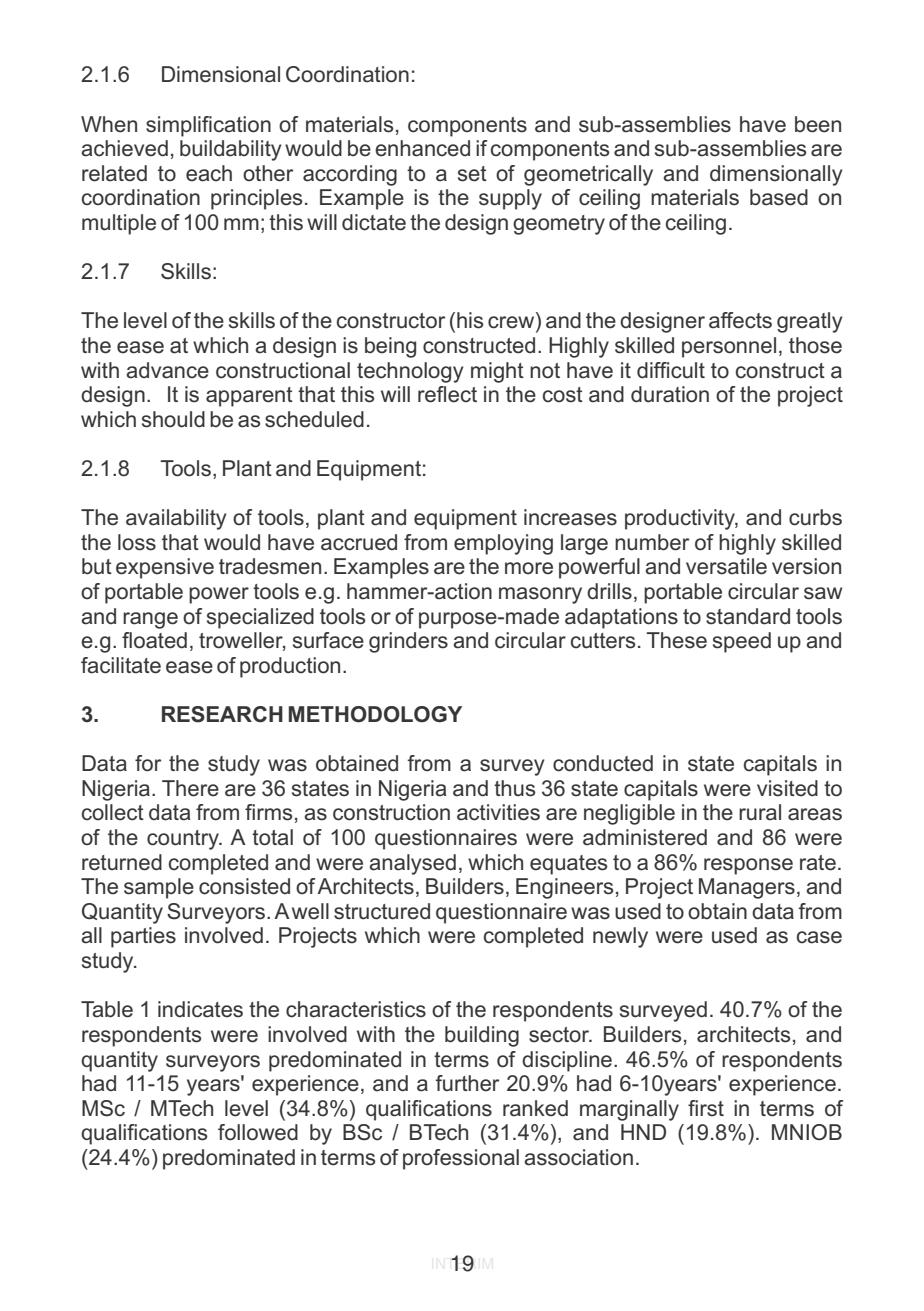 This screenshot has width=924, height=1311. I want to click on set, so click(472, 174).
